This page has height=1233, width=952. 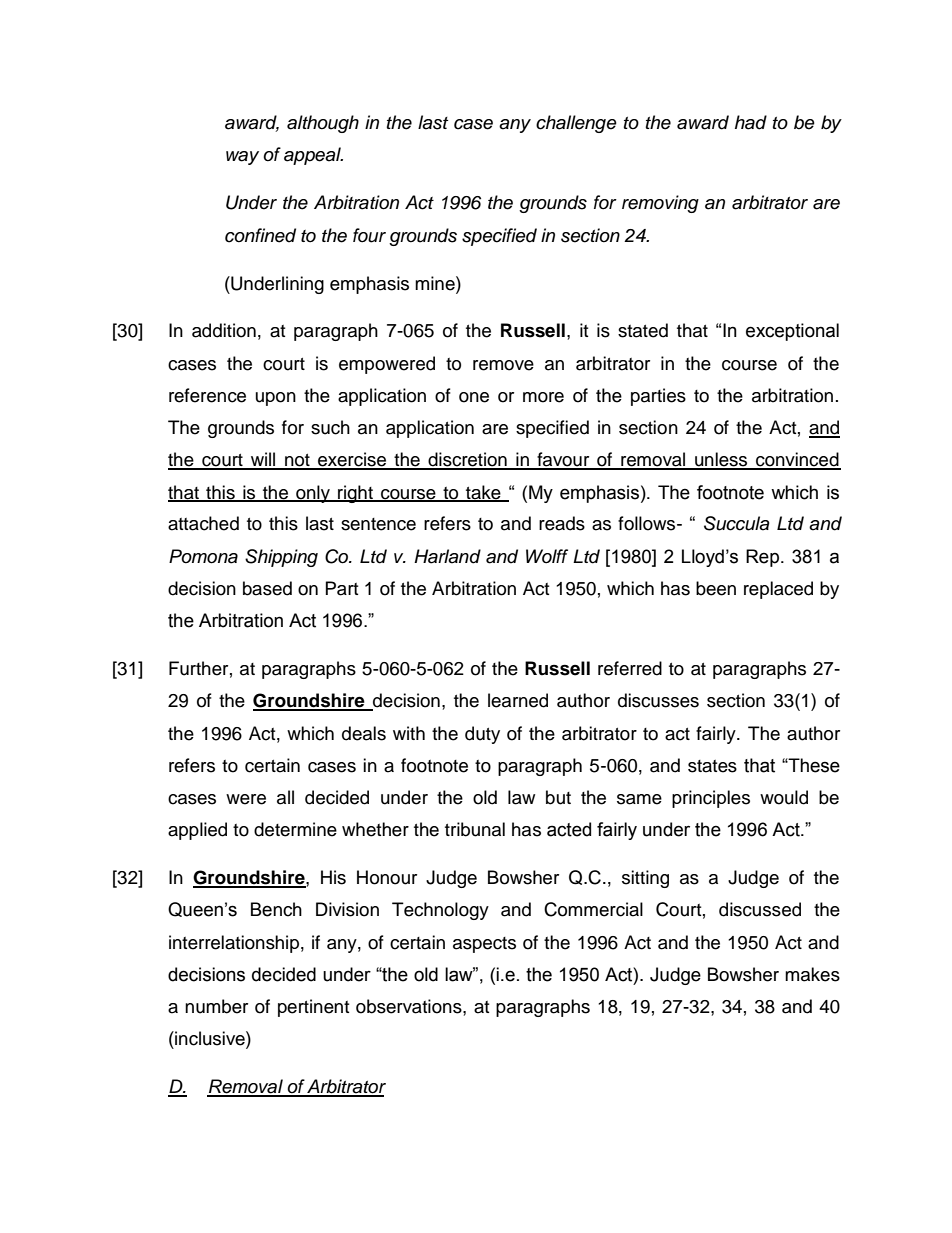 What do you see at coordinates (242, 158) in the page?
I see `way` at bounding box center [242, 158].
